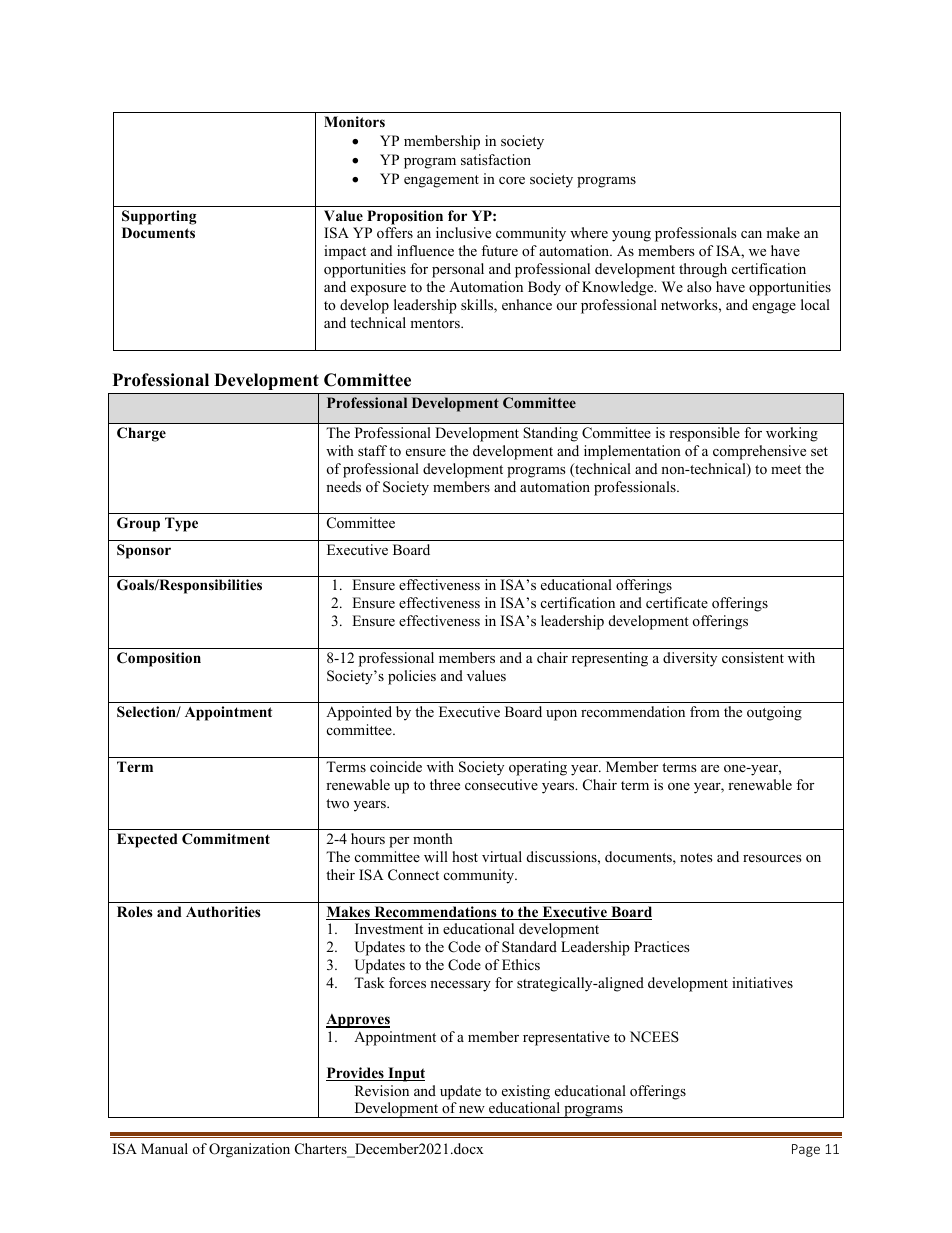 The width and height of the document is (952, 1233). Describe the element at coordinates (751, 234) in the document. I see `can` at that location.
